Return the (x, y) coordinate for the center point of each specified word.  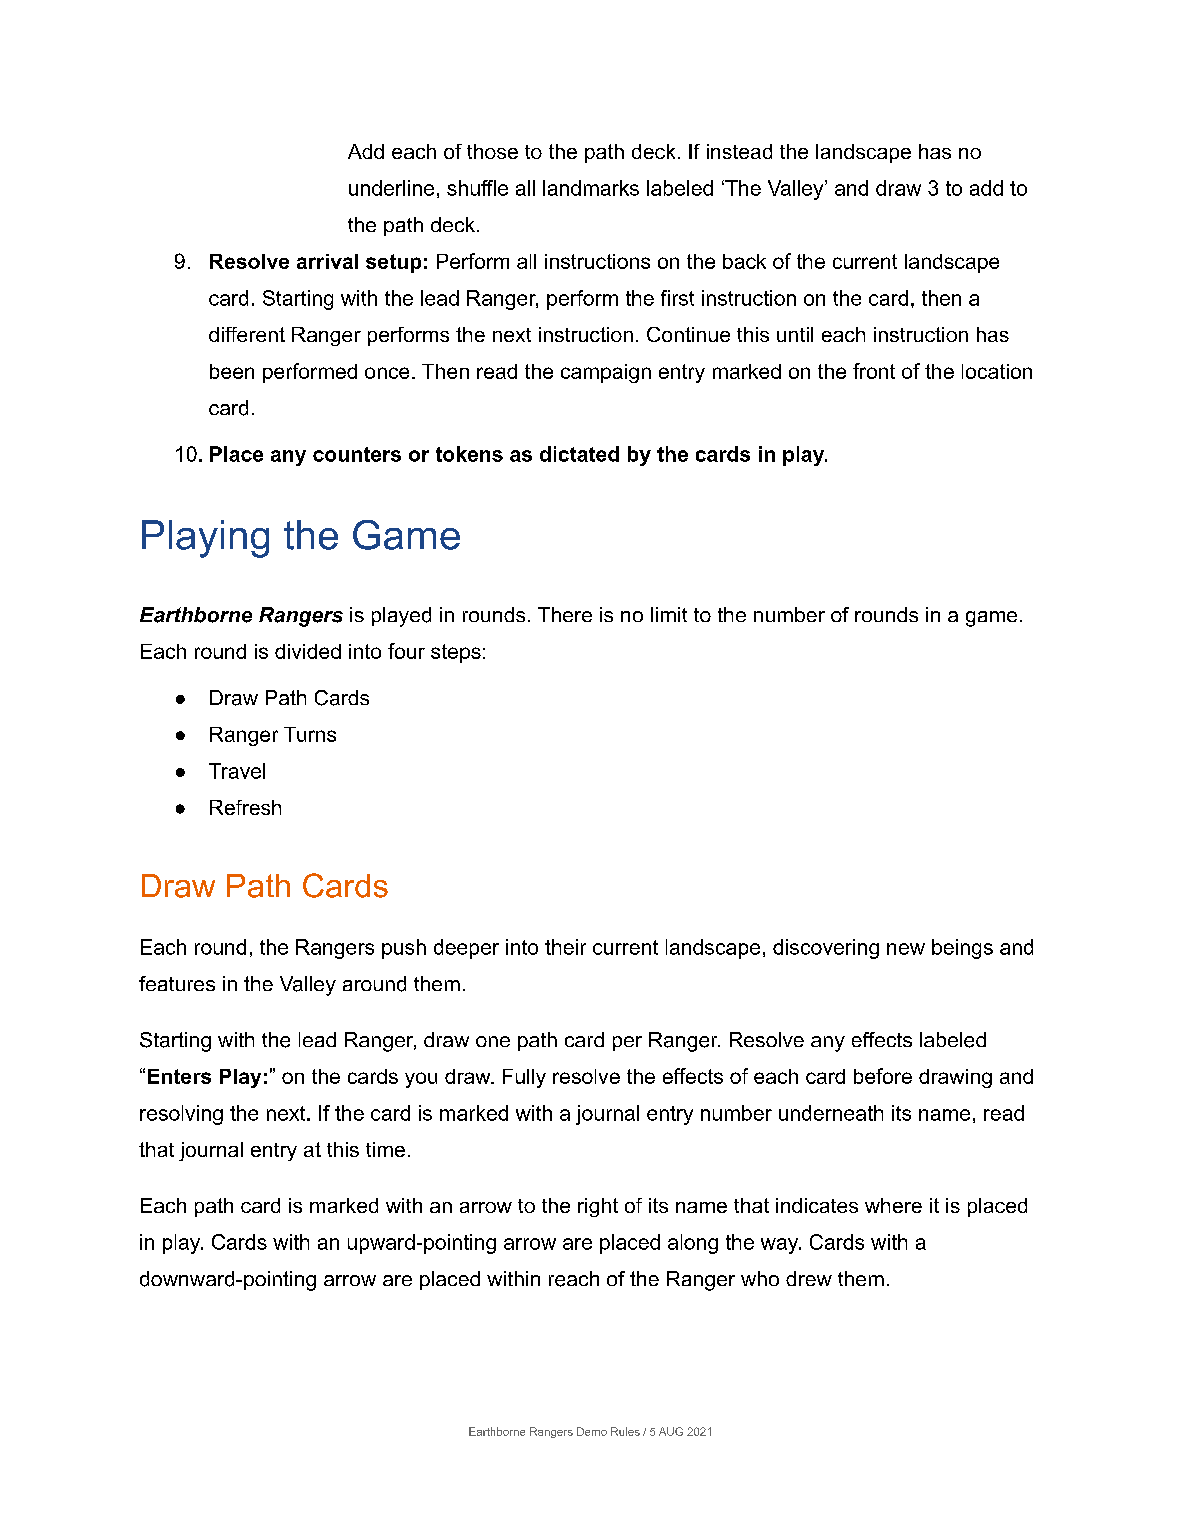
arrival (327, 261)
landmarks (591, 188)
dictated (579, 454)
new (906, 949)
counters (357, 454)
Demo (592, 1431)
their (565, 947)
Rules (625, 1431)
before (883, 1076)
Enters (179, 1076)
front (874, 371)
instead (739, 151)
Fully (524, 1078)
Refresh (245, 807)
